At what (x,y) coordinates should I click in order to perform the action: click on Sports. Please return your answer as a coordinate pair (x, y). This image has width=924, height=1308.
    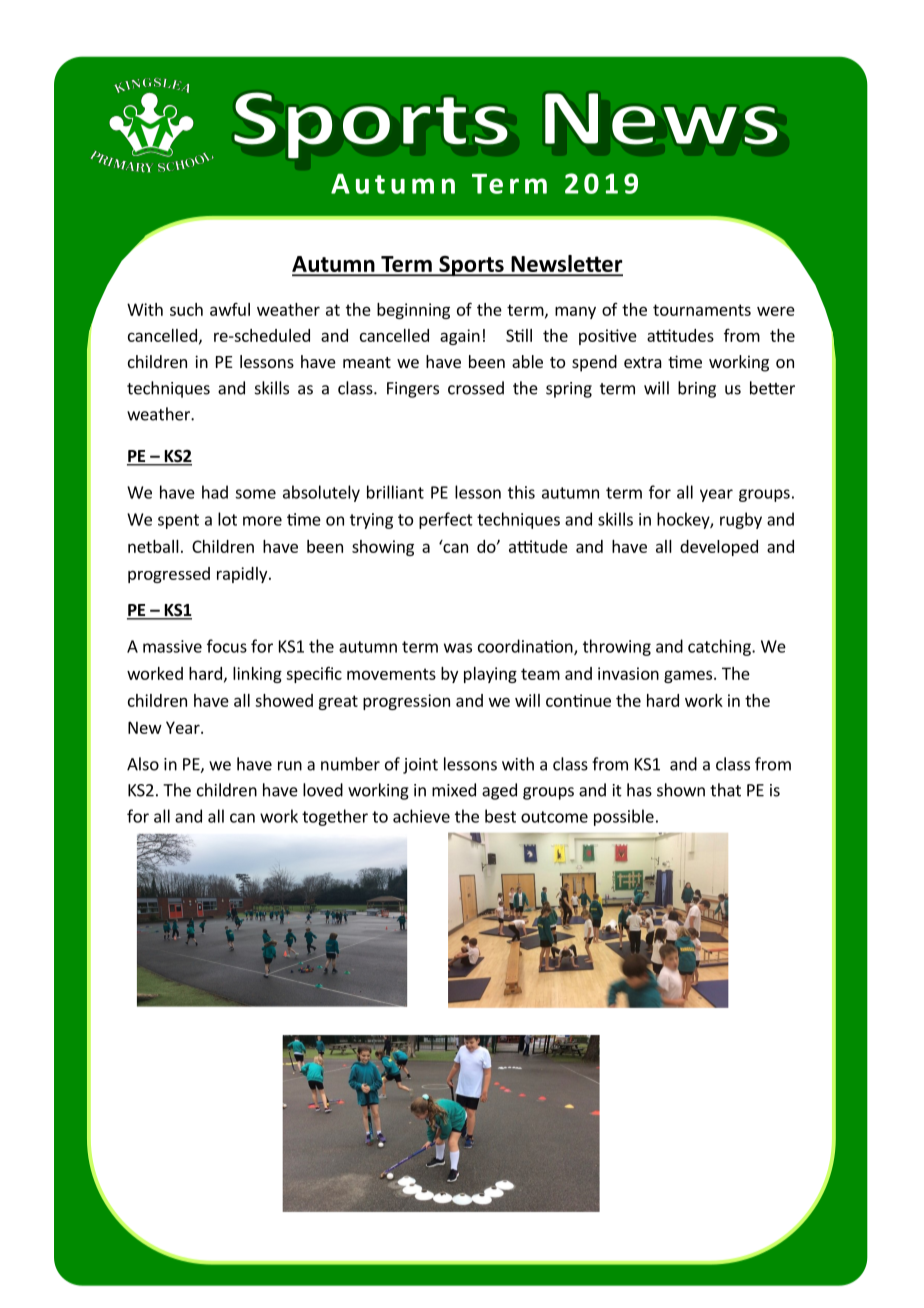
    Looking at the image, I should click on (471, 266).
